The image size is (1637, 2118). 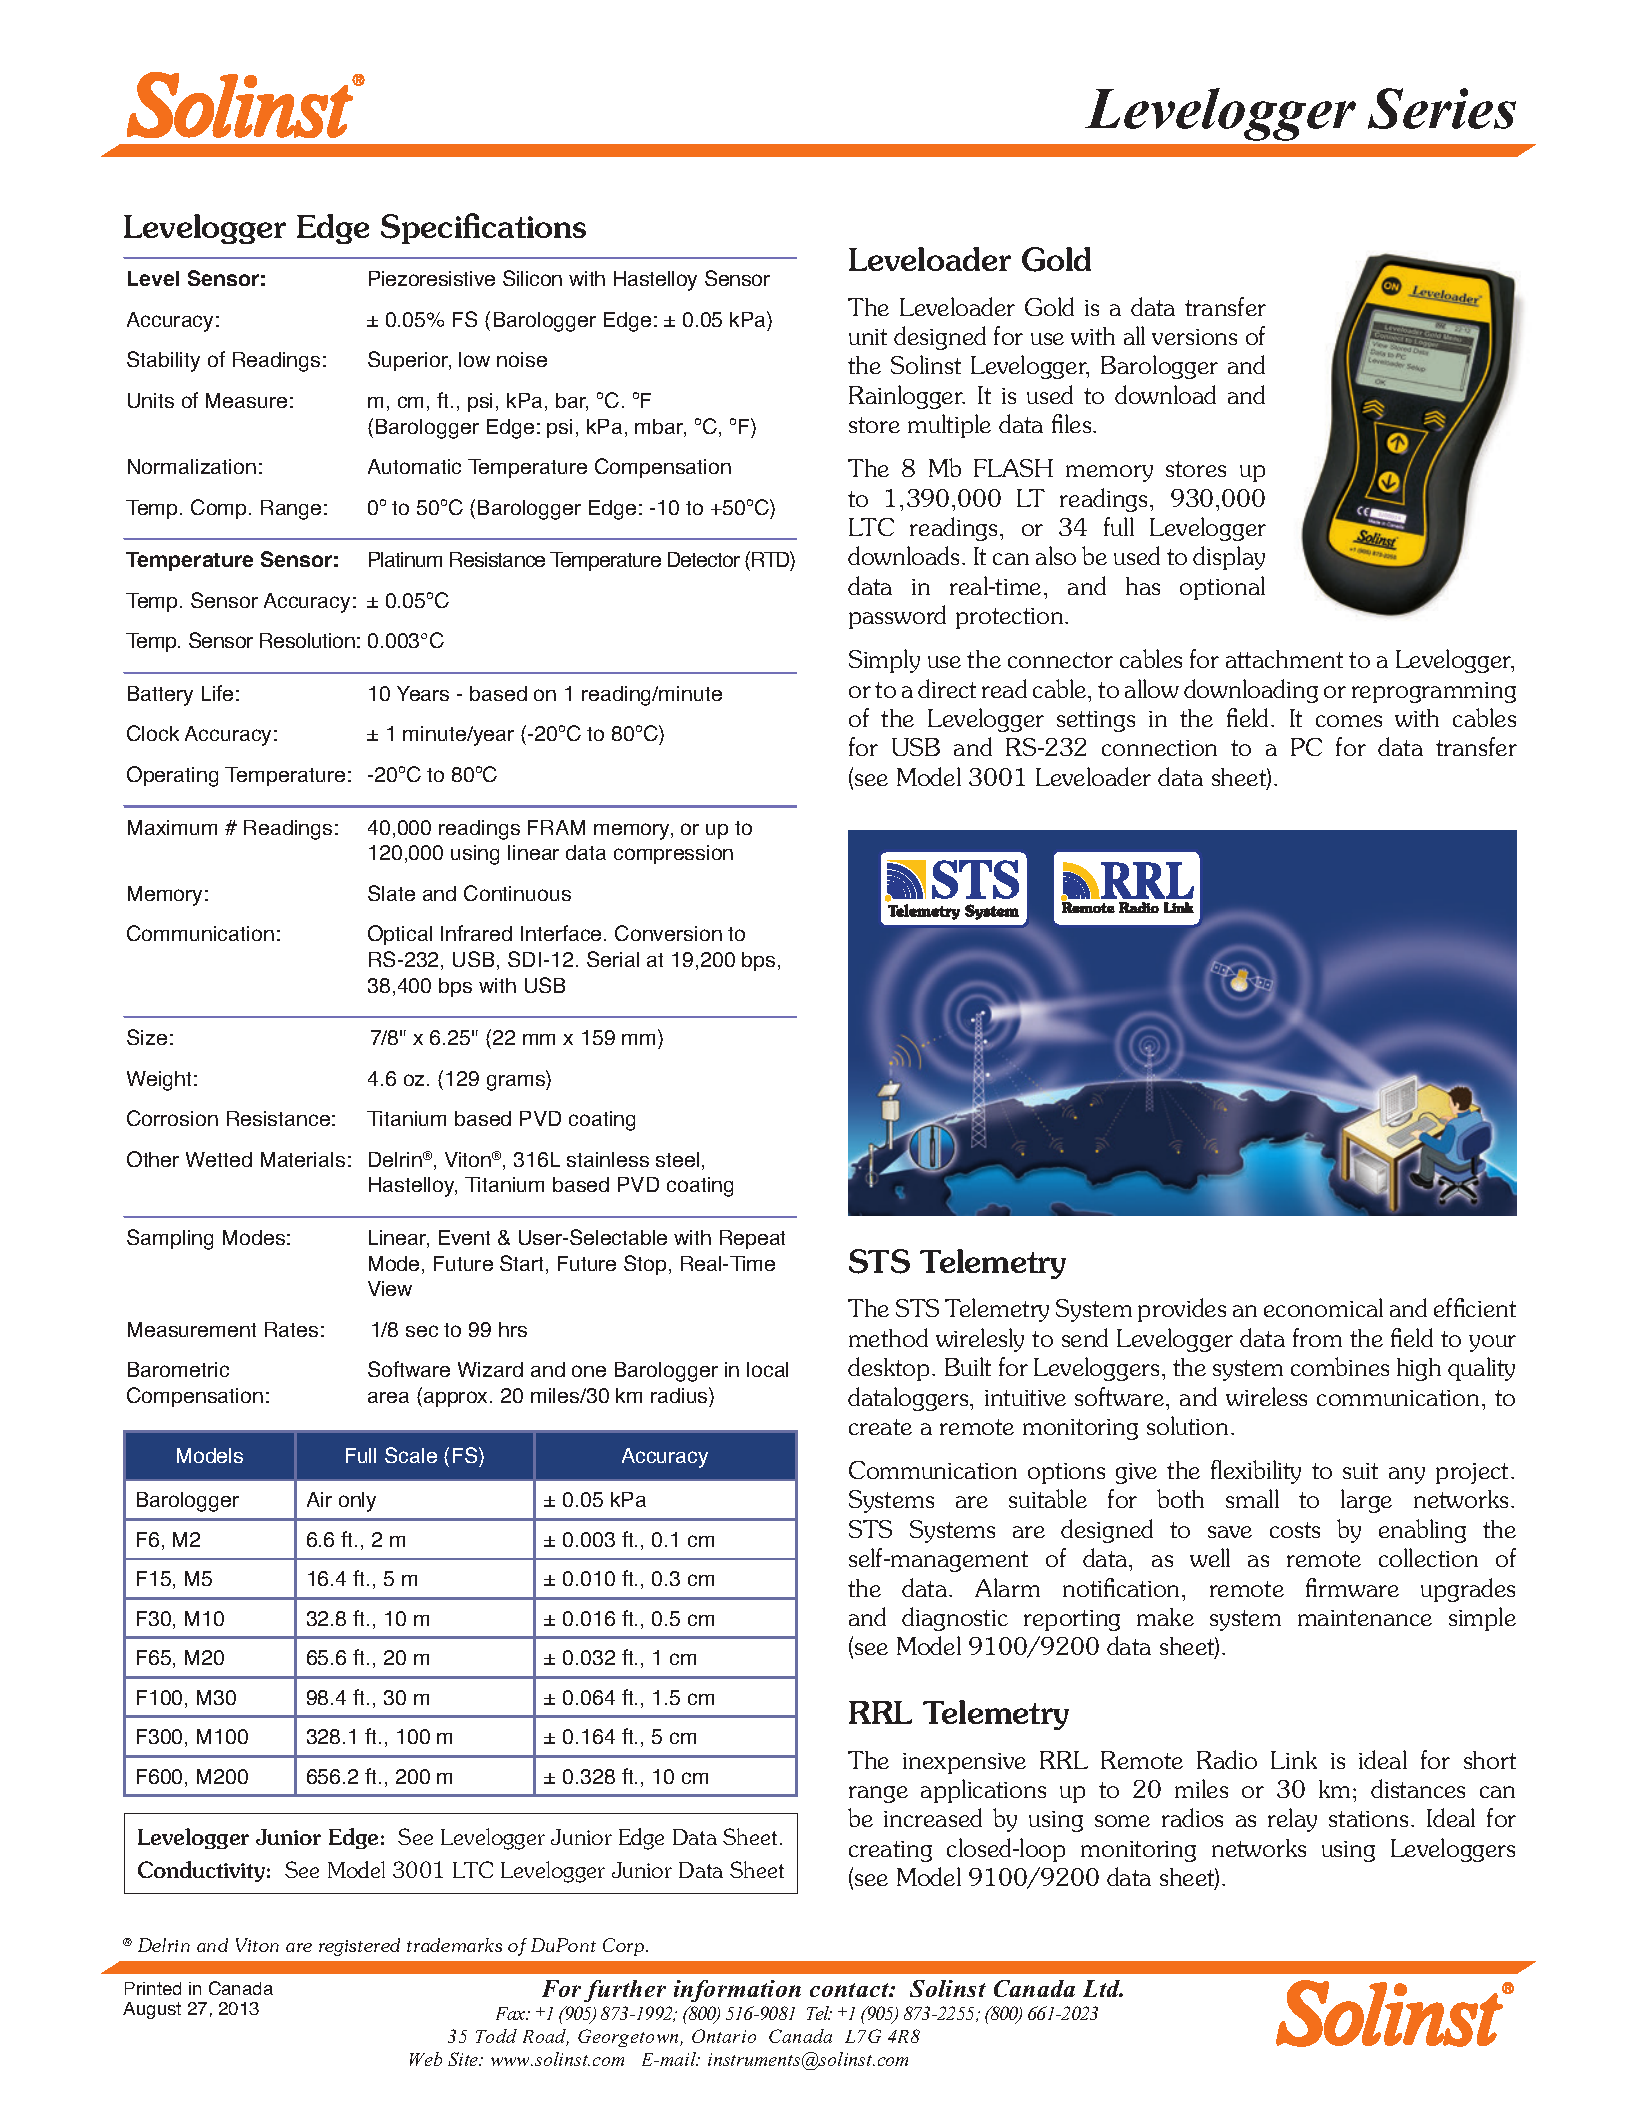 What do you see at coordinates (532, 278) in the screenshot?
I see `Silicon` at bounding box center [532, 278].
